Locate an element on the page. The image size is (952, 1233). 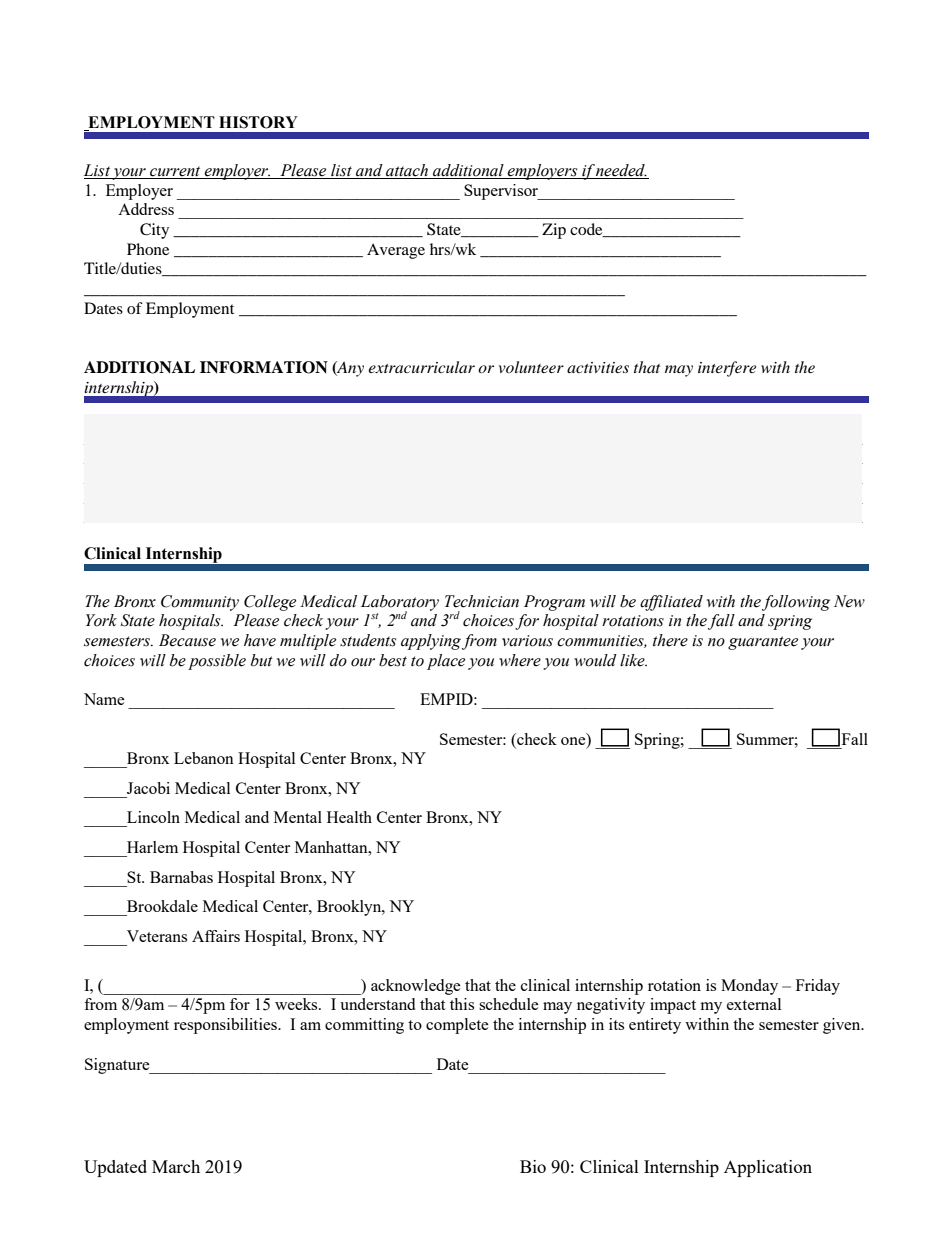
Lebanon is located at coordinates (204, 758).
